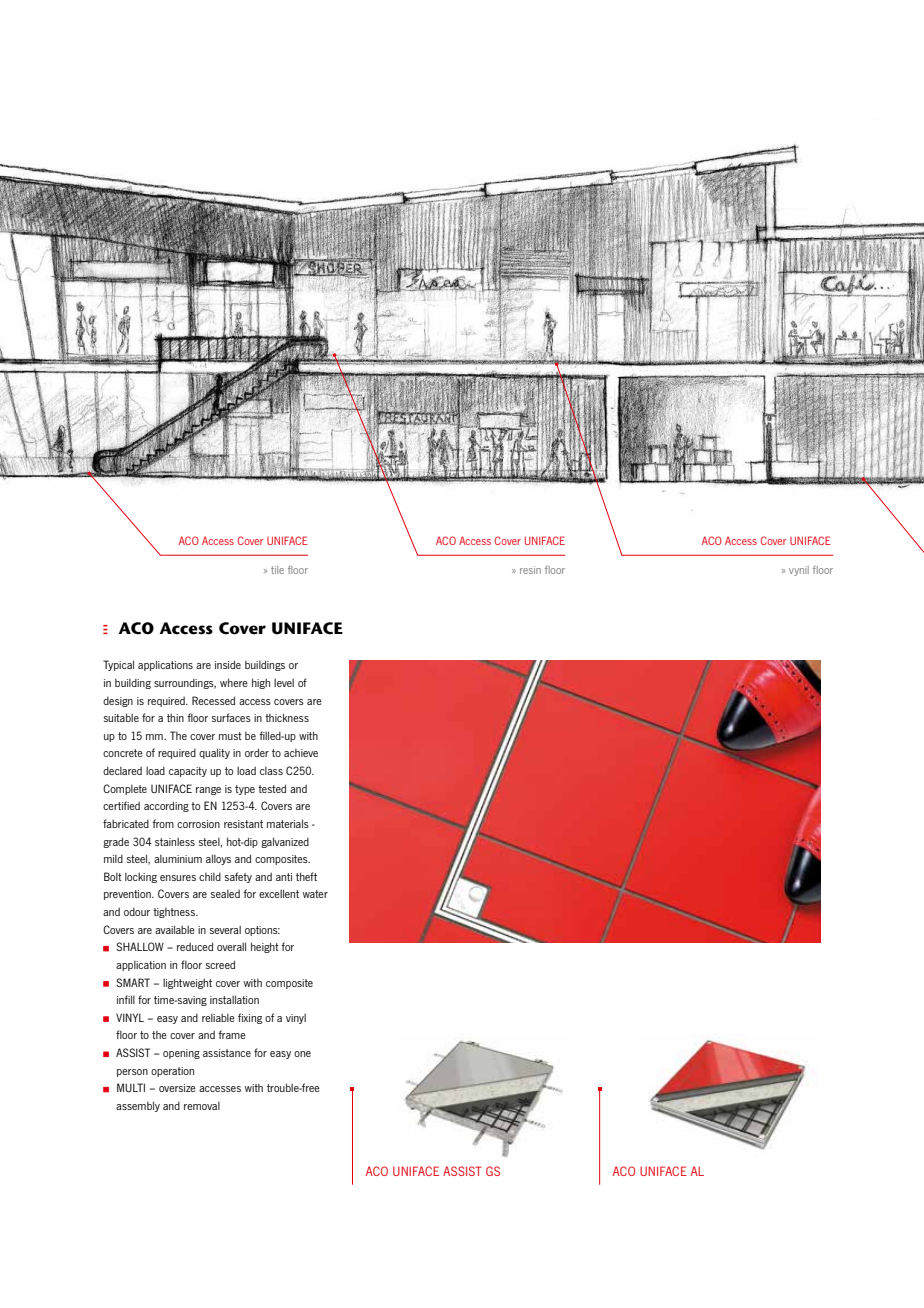 This screenshot has height=1308, width=924. What do you see at coordinates (530, 570) in the screenshot?
I see `resin` at bounding box center [530, 570].
